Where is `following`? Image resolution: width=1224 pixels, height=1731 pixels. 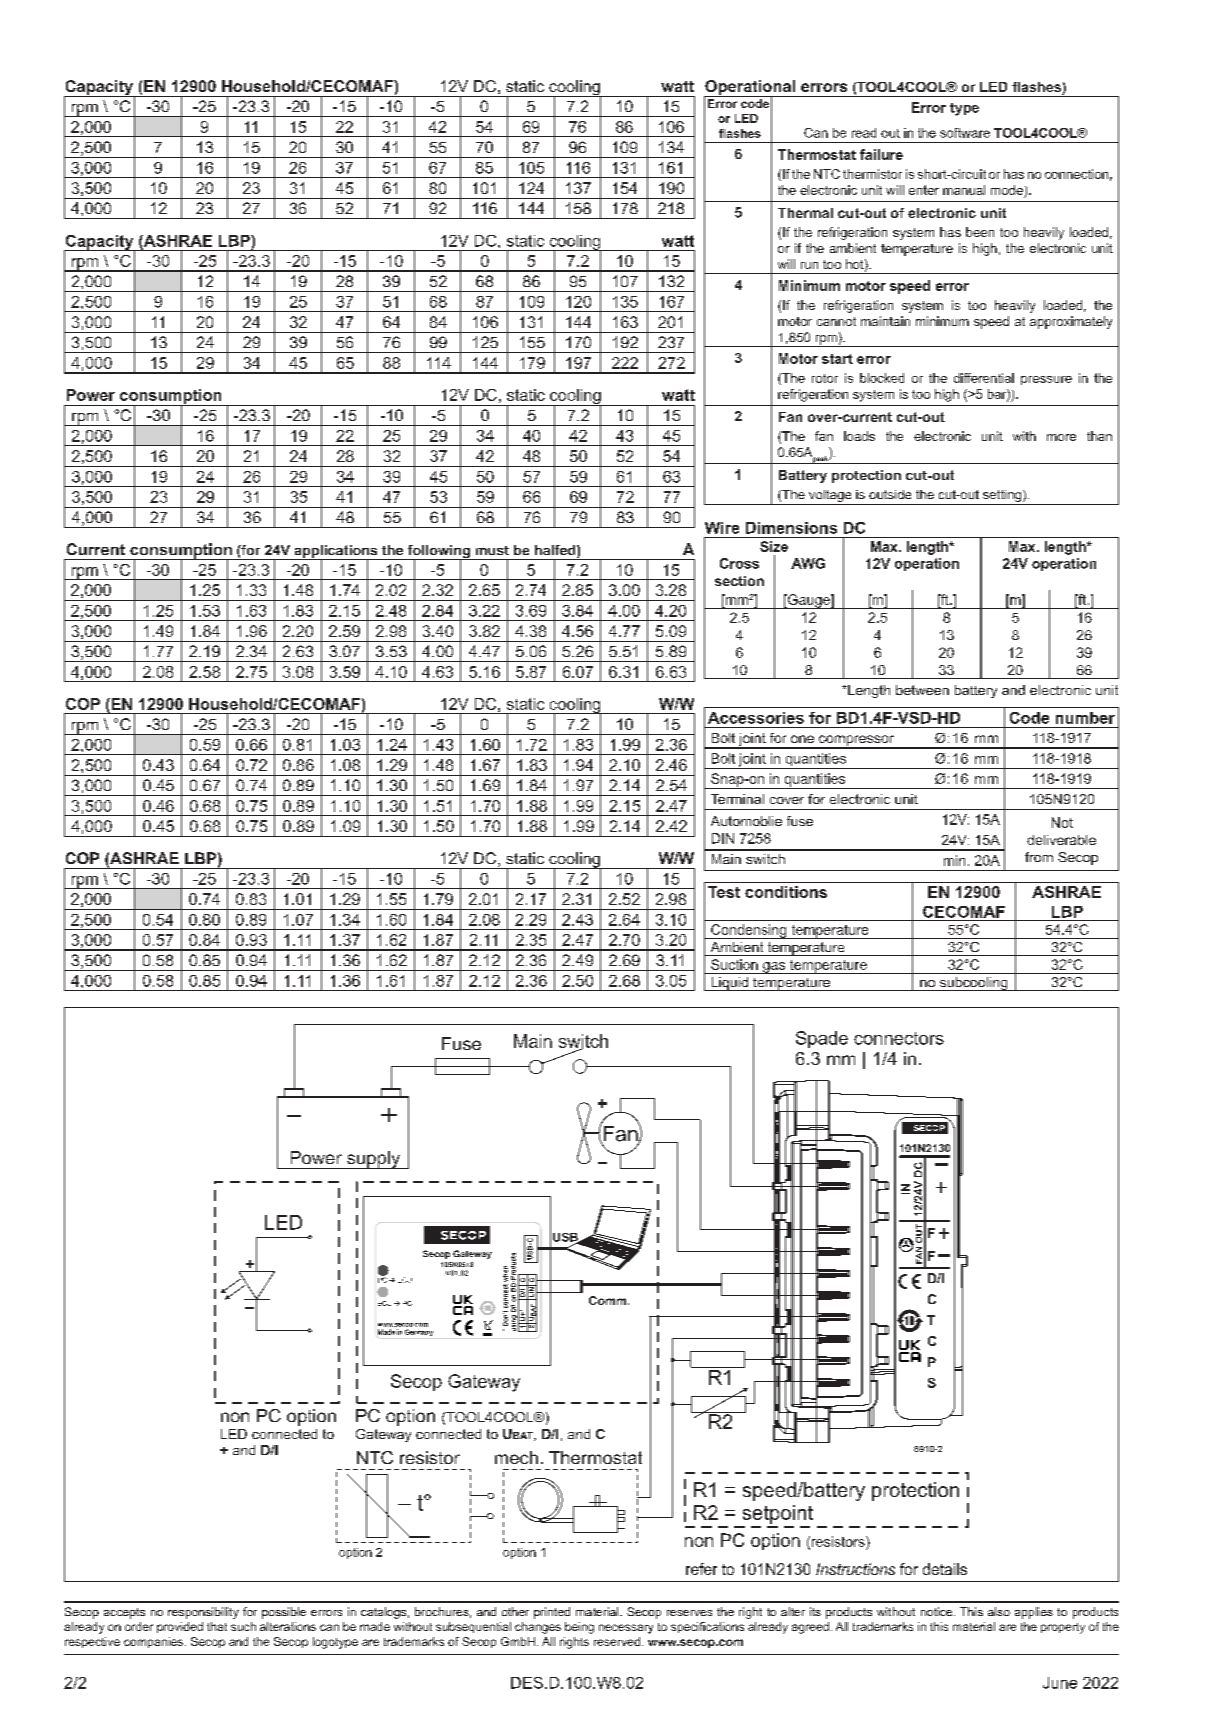 following is located at coordinates (438, 553).
